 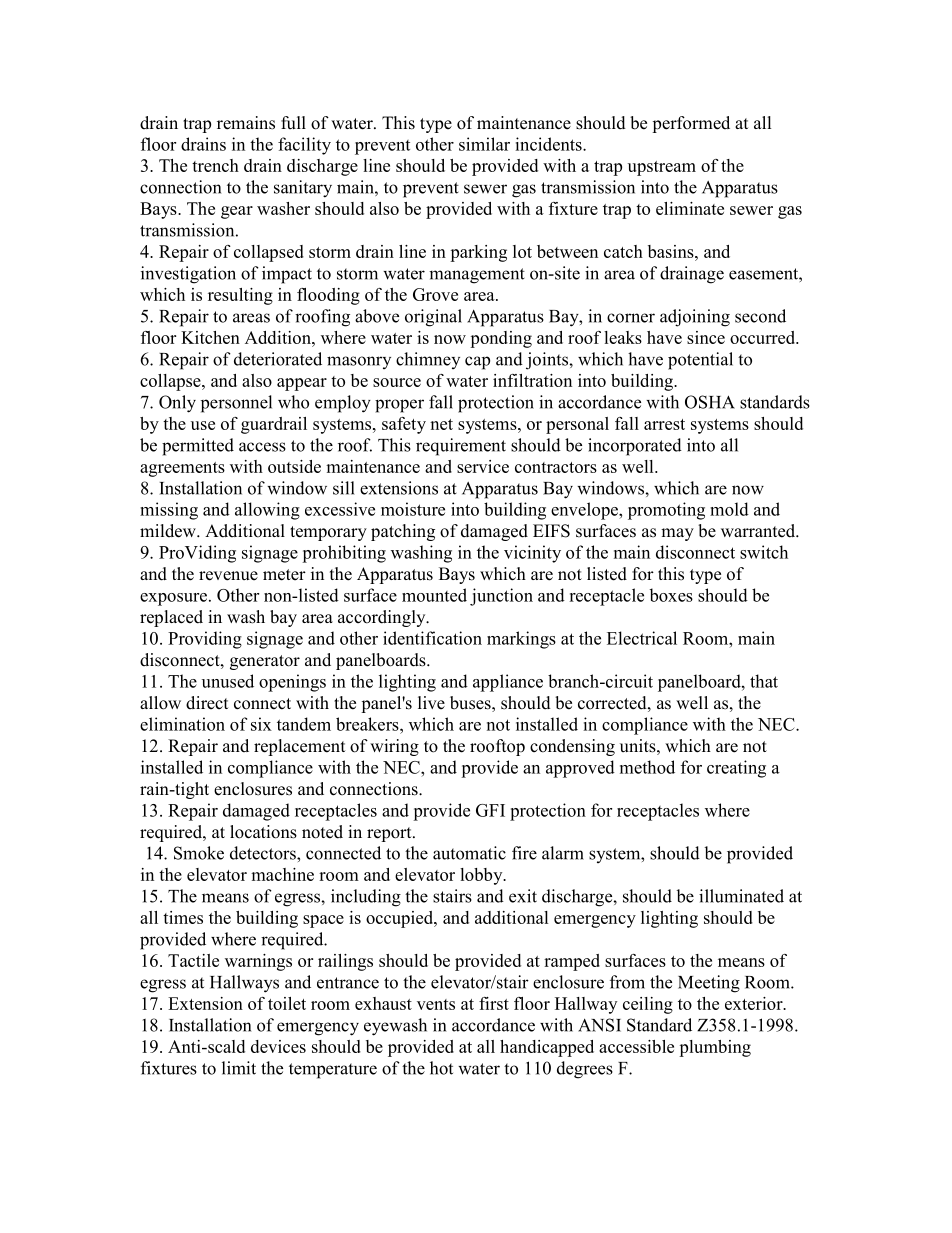 What do you see at coordinates (215, 165) in the page?
I see `trench` at bounding box center [215, 165].
